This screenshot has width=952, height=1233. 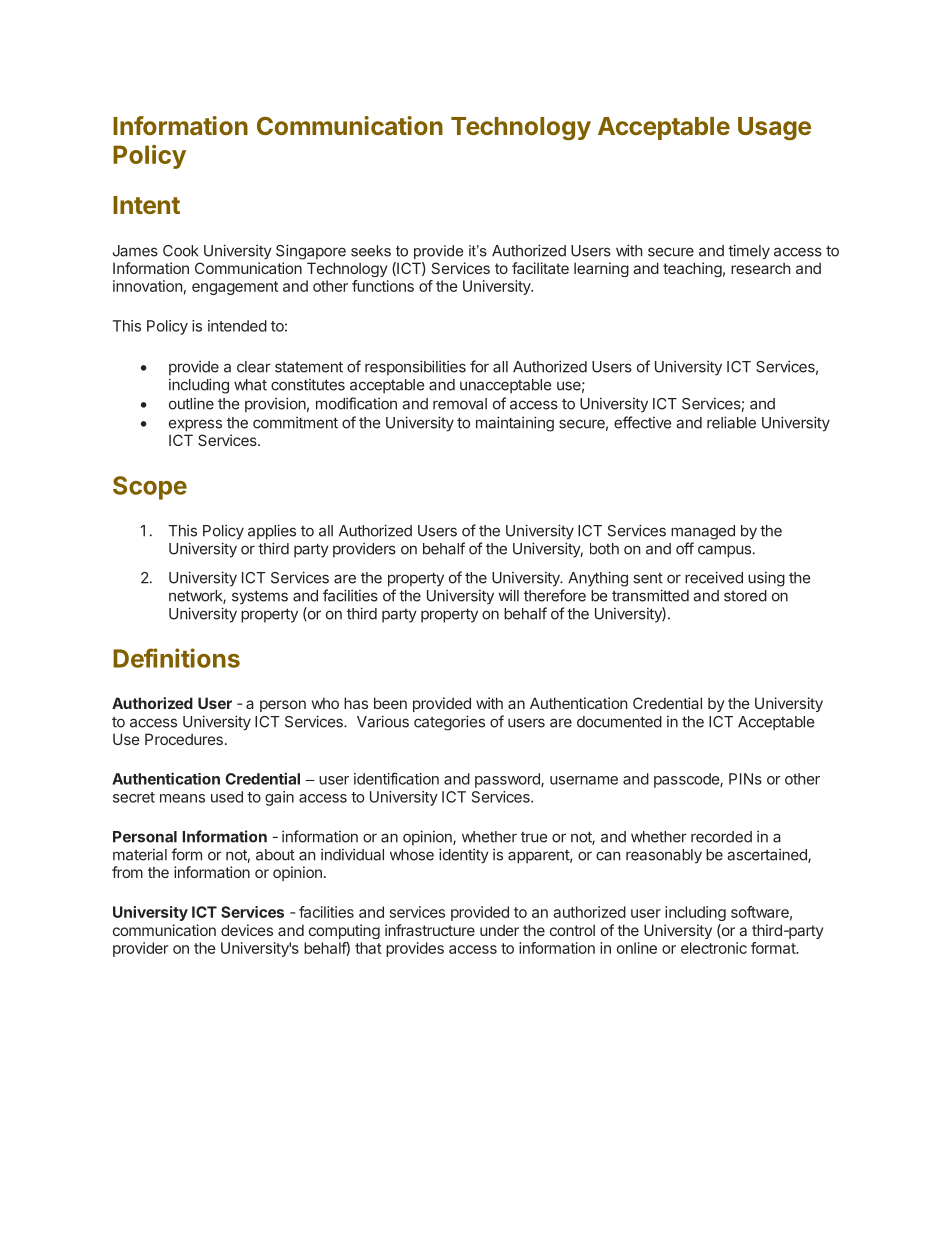 I want to click on devices, so click(x=247, y=930).
